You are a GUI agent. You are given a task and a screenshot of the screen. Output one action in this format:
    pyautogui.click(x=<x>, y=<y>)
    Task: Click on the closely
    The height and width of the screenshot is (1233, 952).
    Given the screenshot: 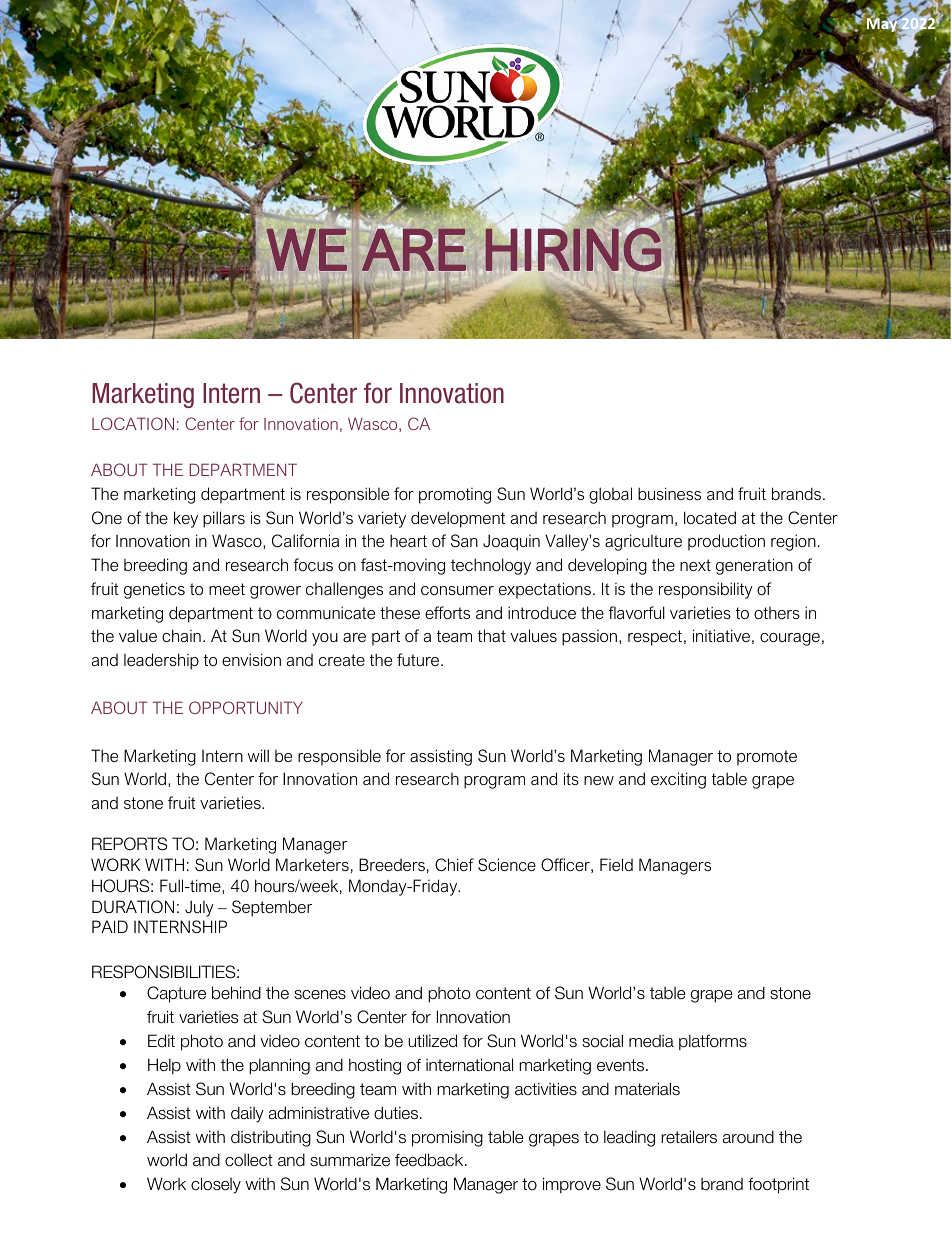 What is the action you would take?
    pyautogui.click(x=216, y=1185)
